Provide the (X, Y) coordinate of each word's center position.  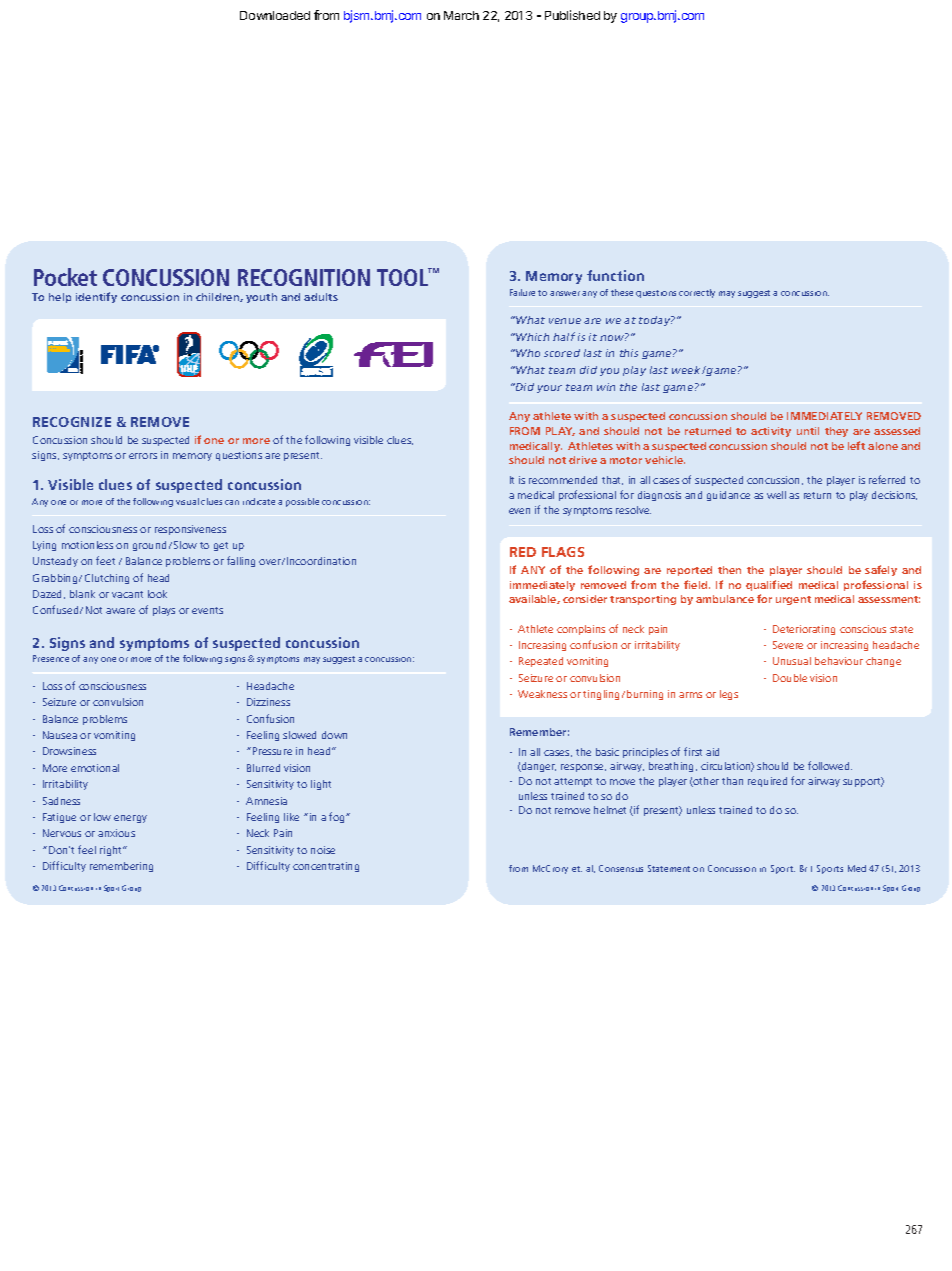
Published (572, 15)
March (461, 15)
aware (120, 611)
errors (143, 456)
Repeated (541, 662)
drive (583, 460)
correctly (697, 293)
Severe (788, 645)
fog (338, 817)
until (808, 431)
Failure (522, 292)
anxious (116, 833)
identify (96, 297)
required (767, 782)
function (615, 275)
